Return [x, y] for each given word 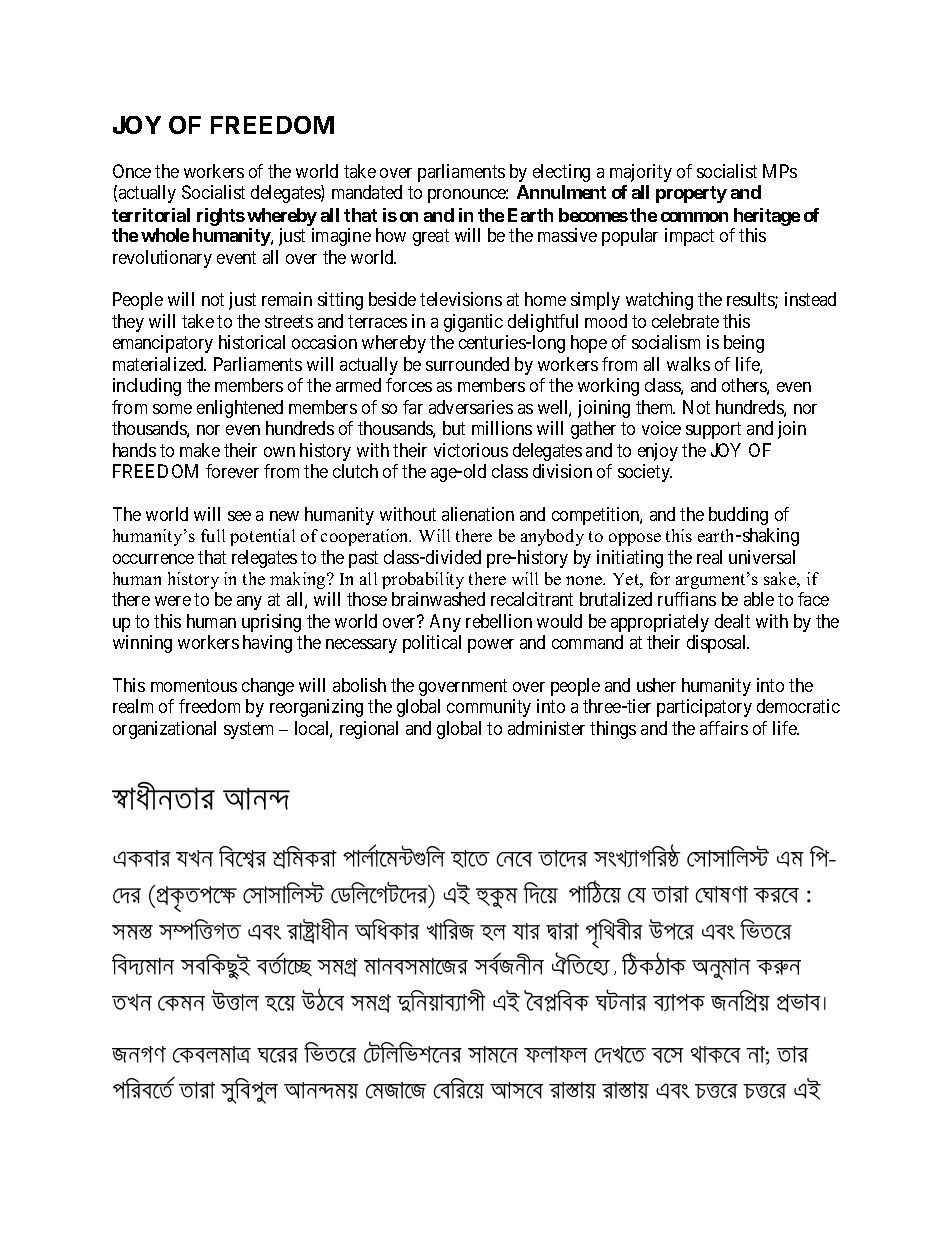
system [248, 730]
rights [221, 217]
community [489, 708]
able [759, 599]
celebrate [685, 321]
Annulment [561, 192]
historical [252, 342]
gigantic [473, 323]
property [691, 194]
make [200, 450]
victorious [471, 450]
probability [423, 580]
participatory [704, 708]
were [173, 601]
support [713, 431]
